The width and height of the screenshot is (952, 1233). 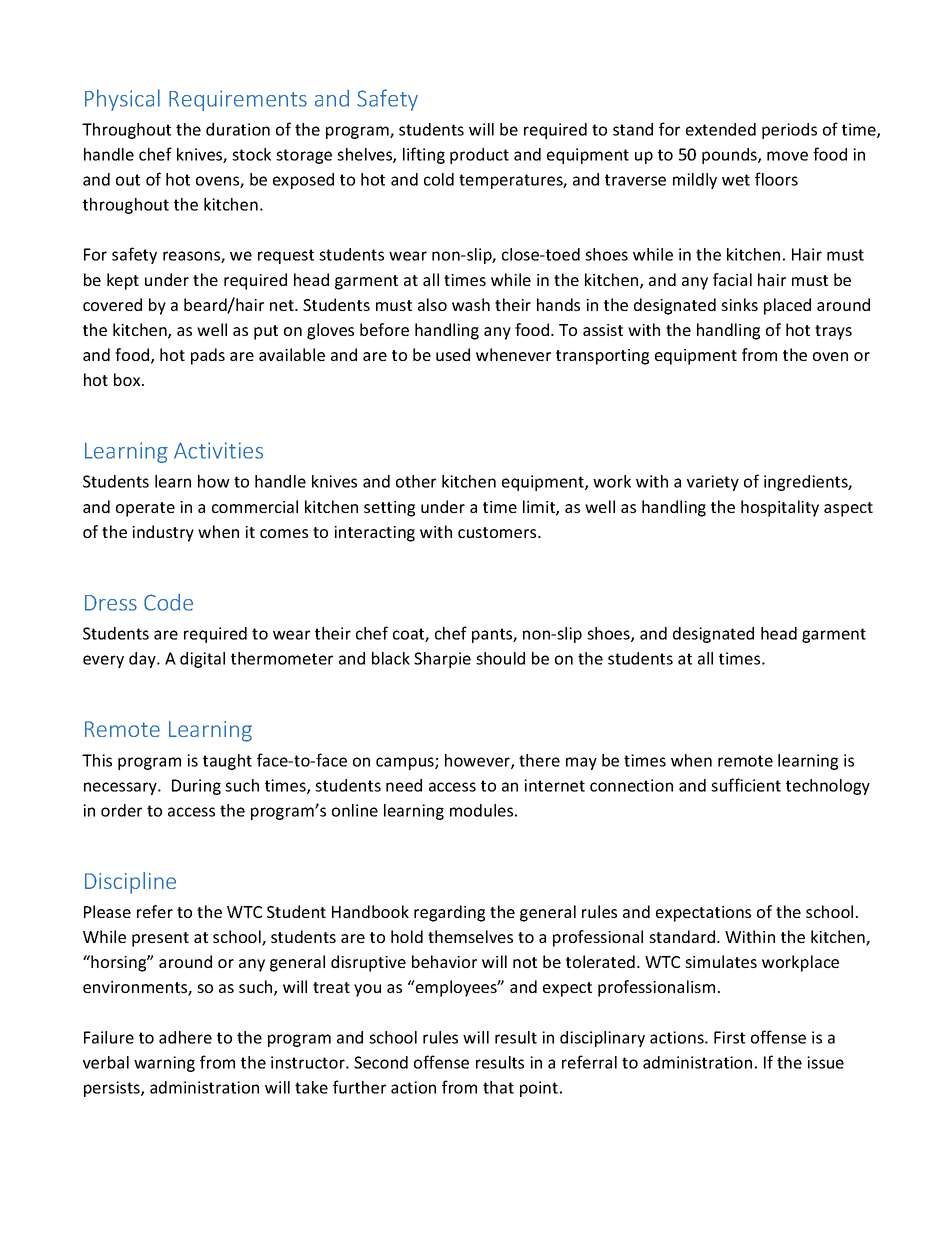 I want to click on sinks, so click(x=739, y=304).
